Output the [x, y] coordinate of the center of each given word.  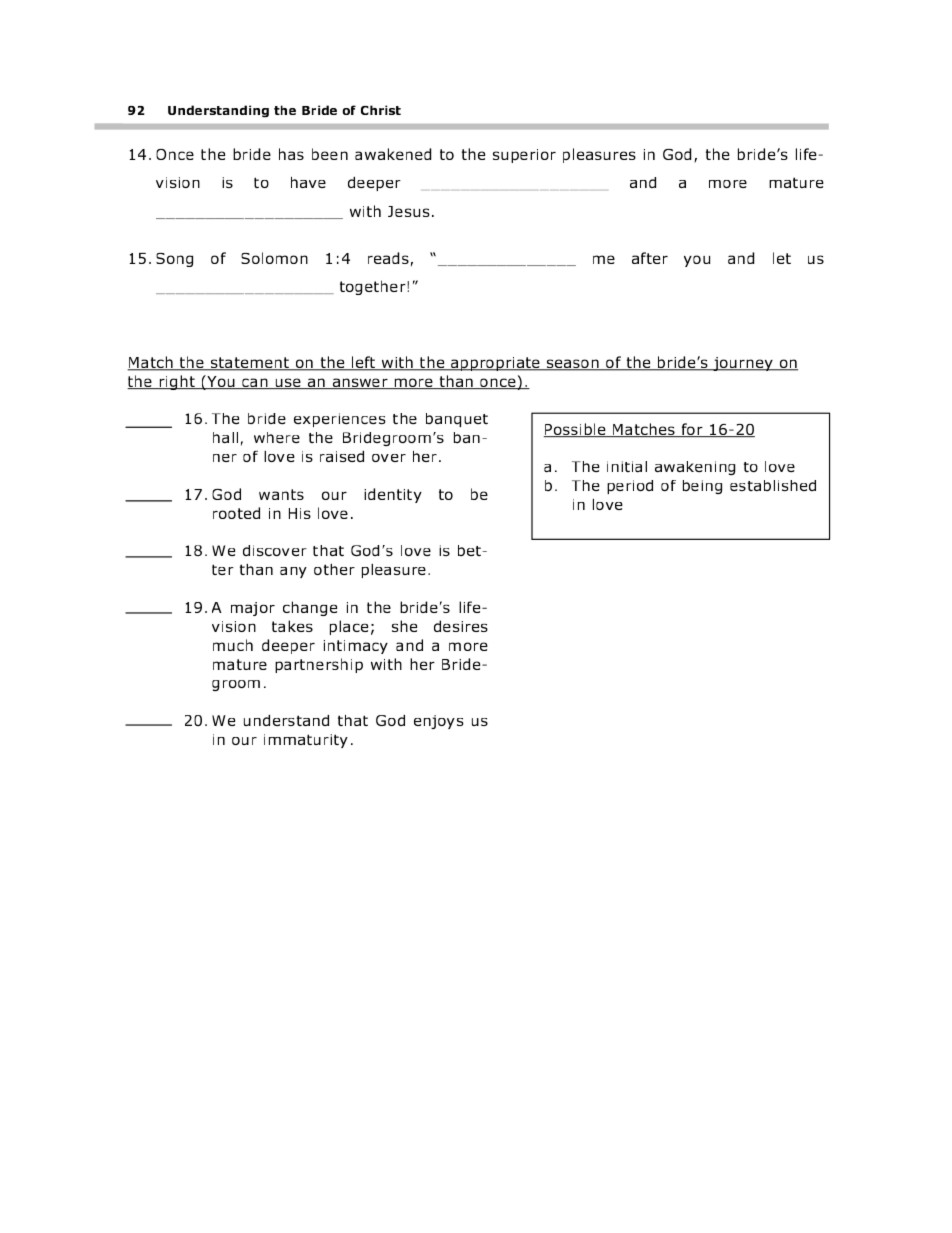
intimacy [356, 647]
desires [461, 626]
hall [225, 437]
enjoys [439, 722]
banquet [457, 420]
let [782, 258]
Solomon [274, 258]
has [291, 154]
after [650, 258]
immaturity [306, 741]
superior [524, 156]
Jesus [409, 211]
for [692, 430]
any [293, 572]
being [702, 487]
